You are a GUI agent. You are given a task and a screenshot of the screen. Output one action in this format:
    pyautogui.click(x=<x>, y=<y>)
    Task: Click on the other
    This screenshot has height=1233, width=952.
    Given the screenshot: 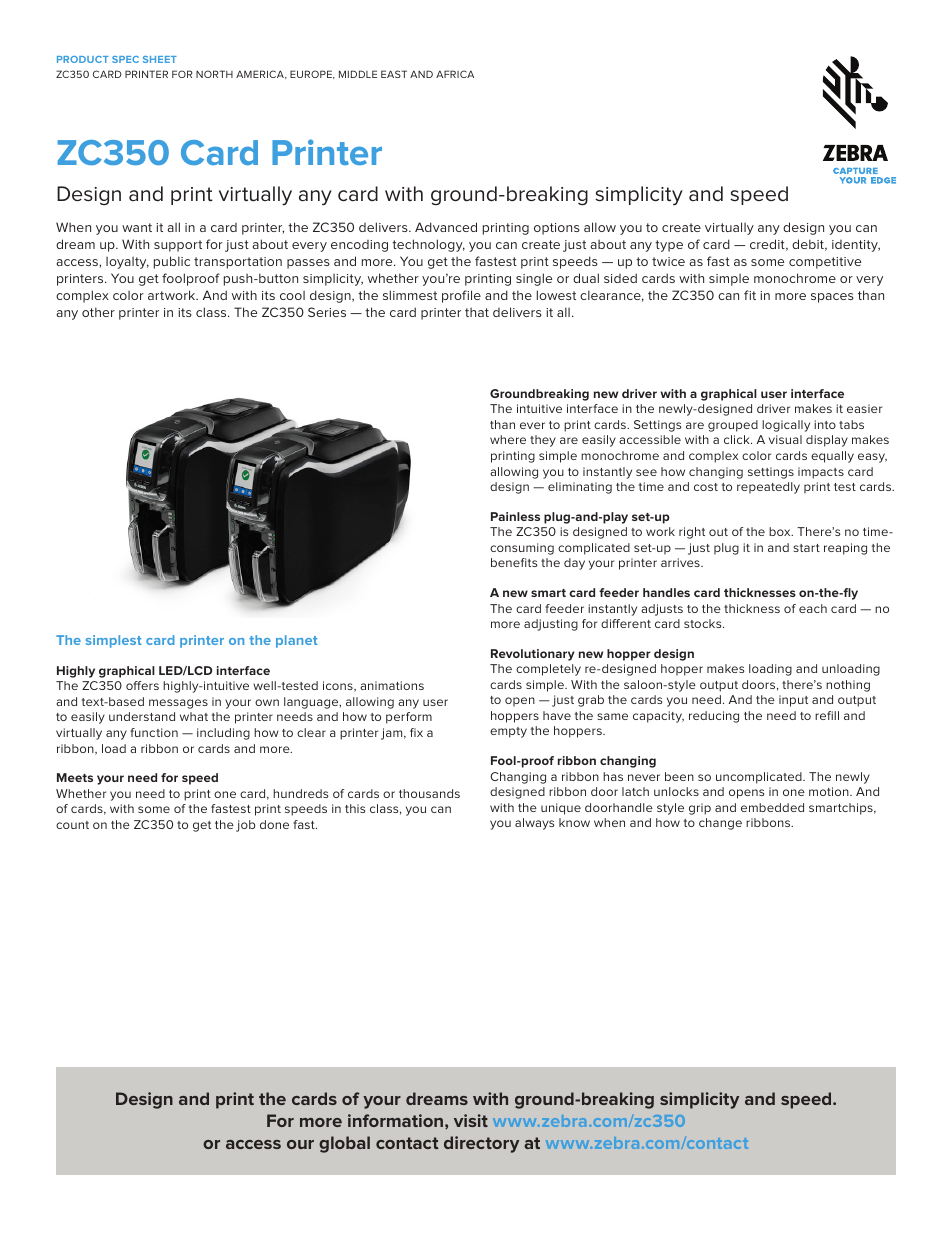 What is the action you would take?
    pyautogui.click(x=98, y=312)
